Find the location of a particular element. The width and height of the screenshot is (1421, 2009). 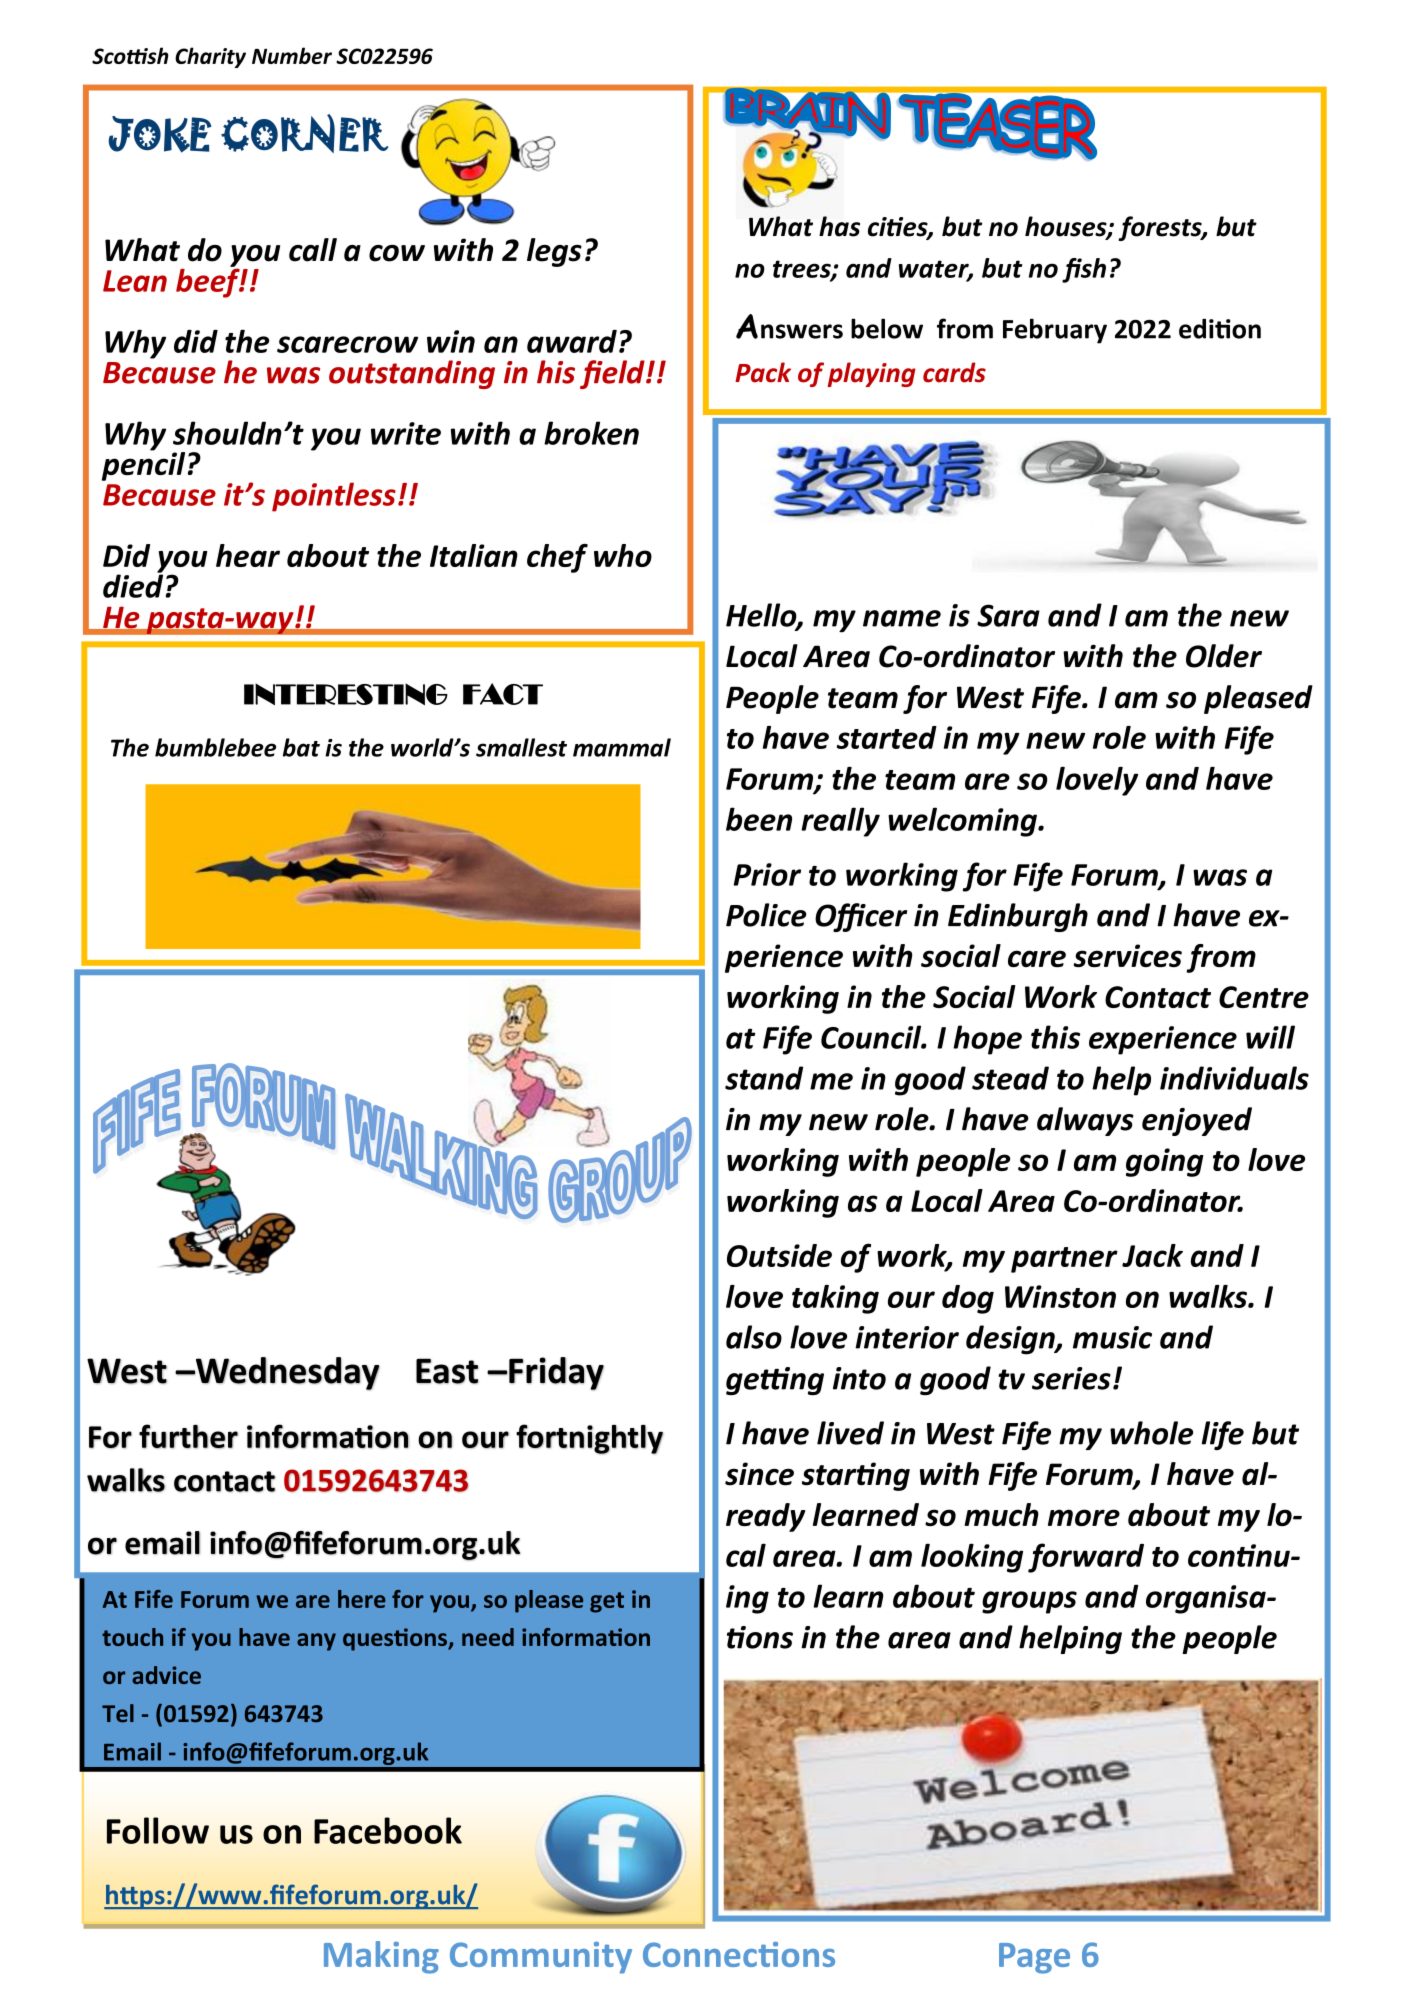

CORNER is located at coordinates (304, 133).
